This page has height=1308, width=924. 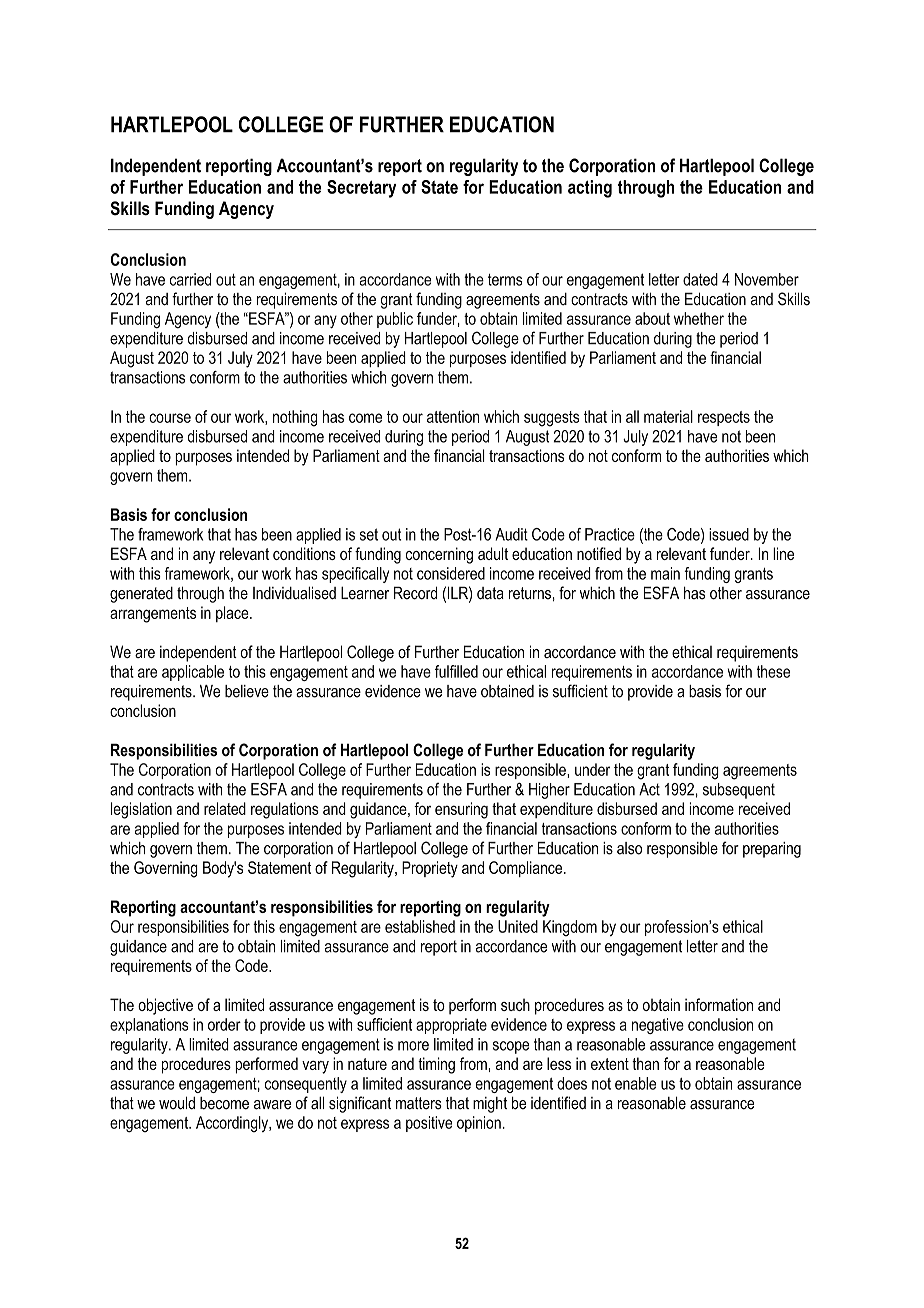 What do you see at coordinates (635, 1083) in the page?
I see `enable` at bounding box center [635, 1083].
